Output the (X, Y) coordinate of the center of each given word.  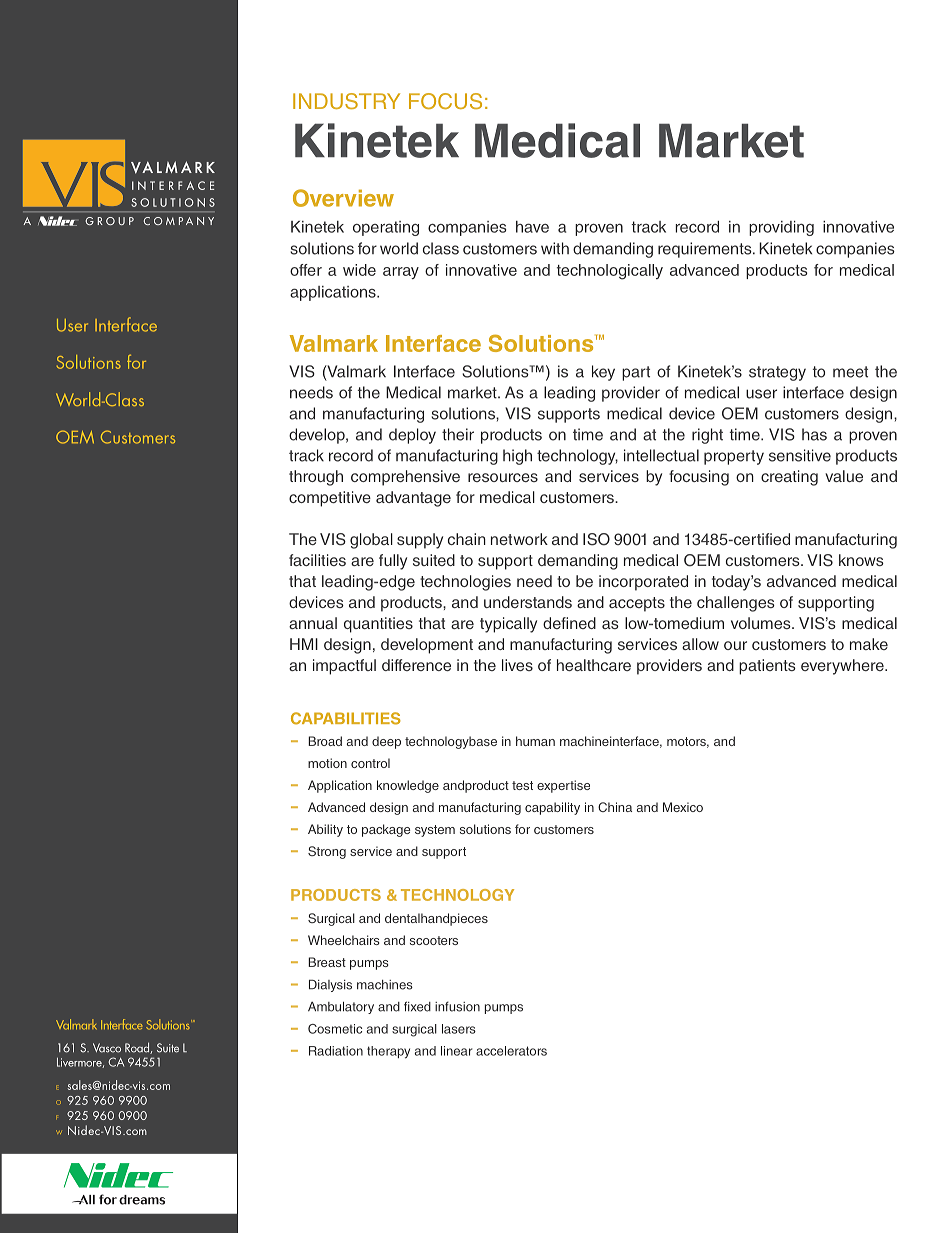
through (316, 478)
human (535, 741)
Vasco (107, 1048)
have (532, 227)
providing (781, 228)
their (458, 434)
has (814, 434)
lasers (459, 1029)
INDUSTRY (346, 101)
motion (327, 763)
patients (767, 667)
